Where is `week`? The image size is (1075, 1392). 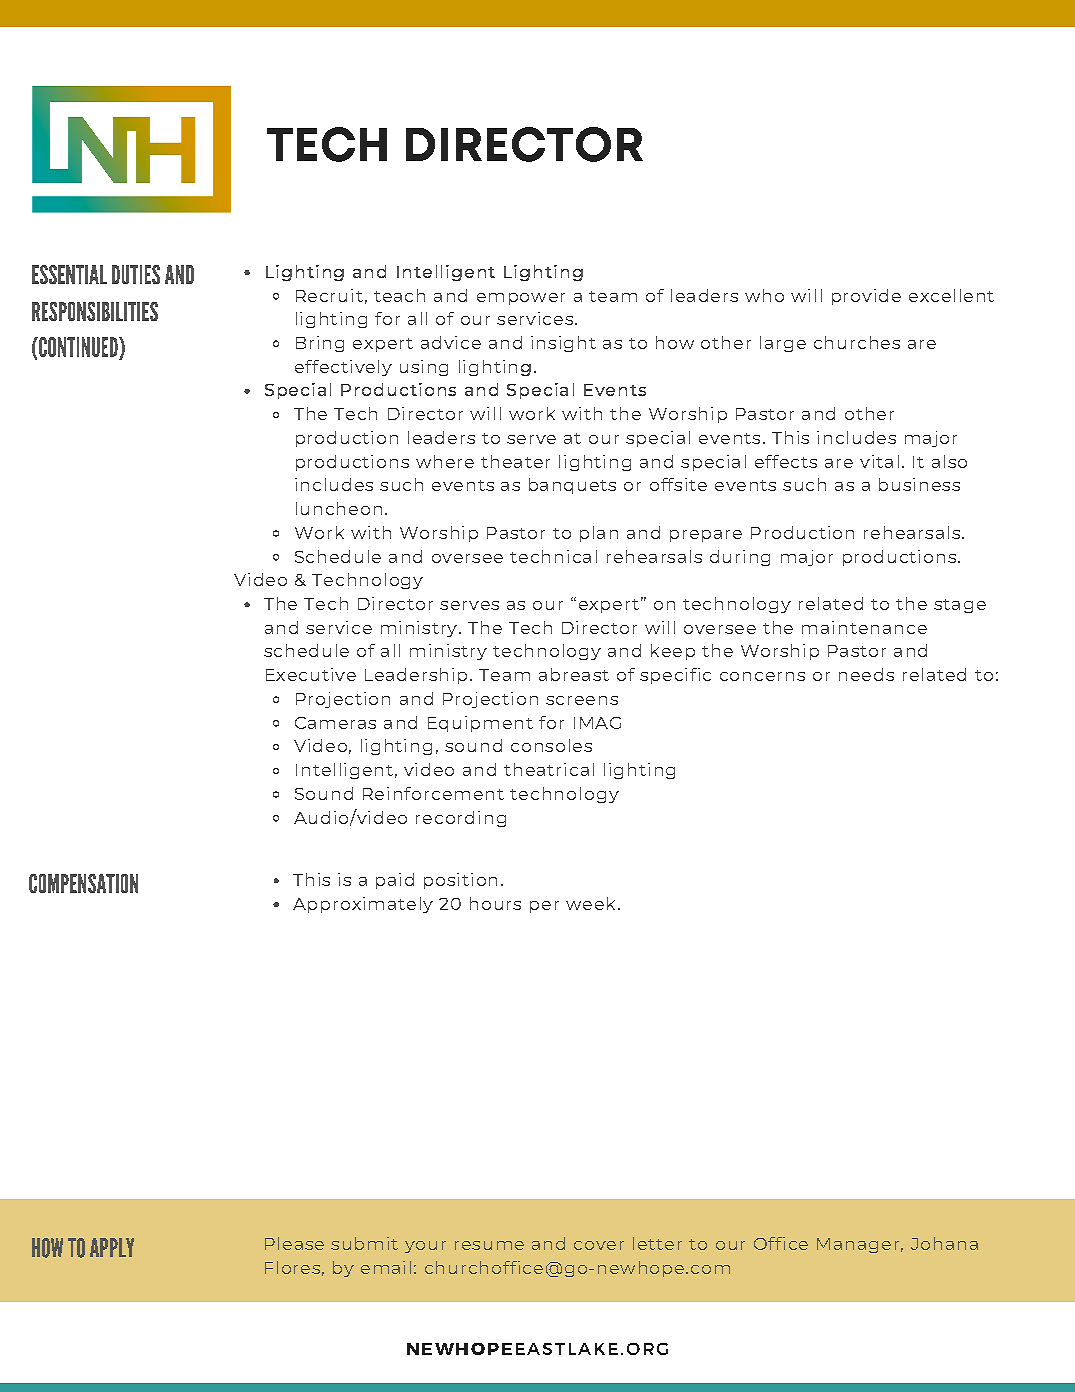 week is located at coordinates (590, 903).
